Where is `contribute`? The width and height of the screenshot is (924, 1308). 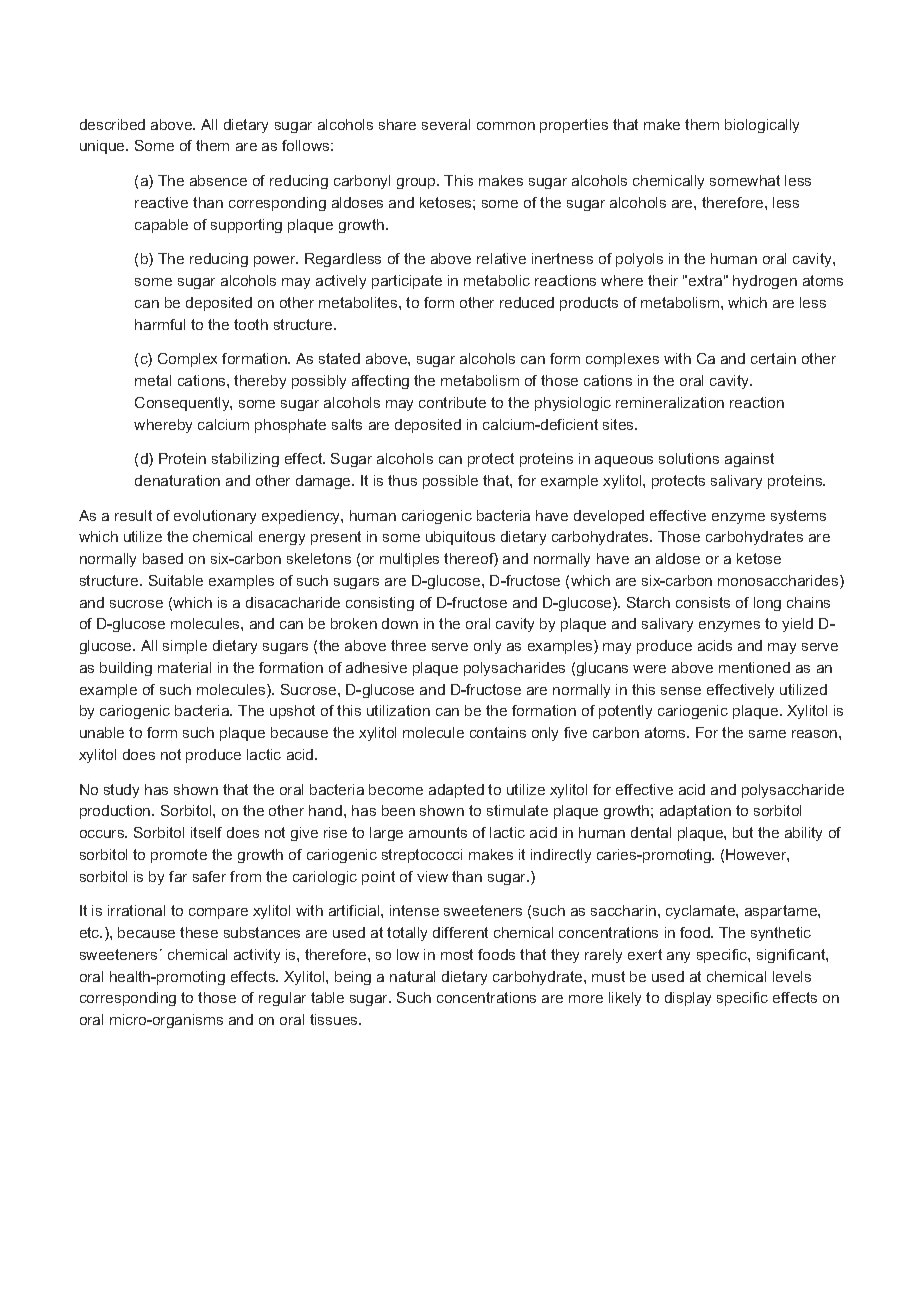 contribute is located at coordinates (452, 402).
